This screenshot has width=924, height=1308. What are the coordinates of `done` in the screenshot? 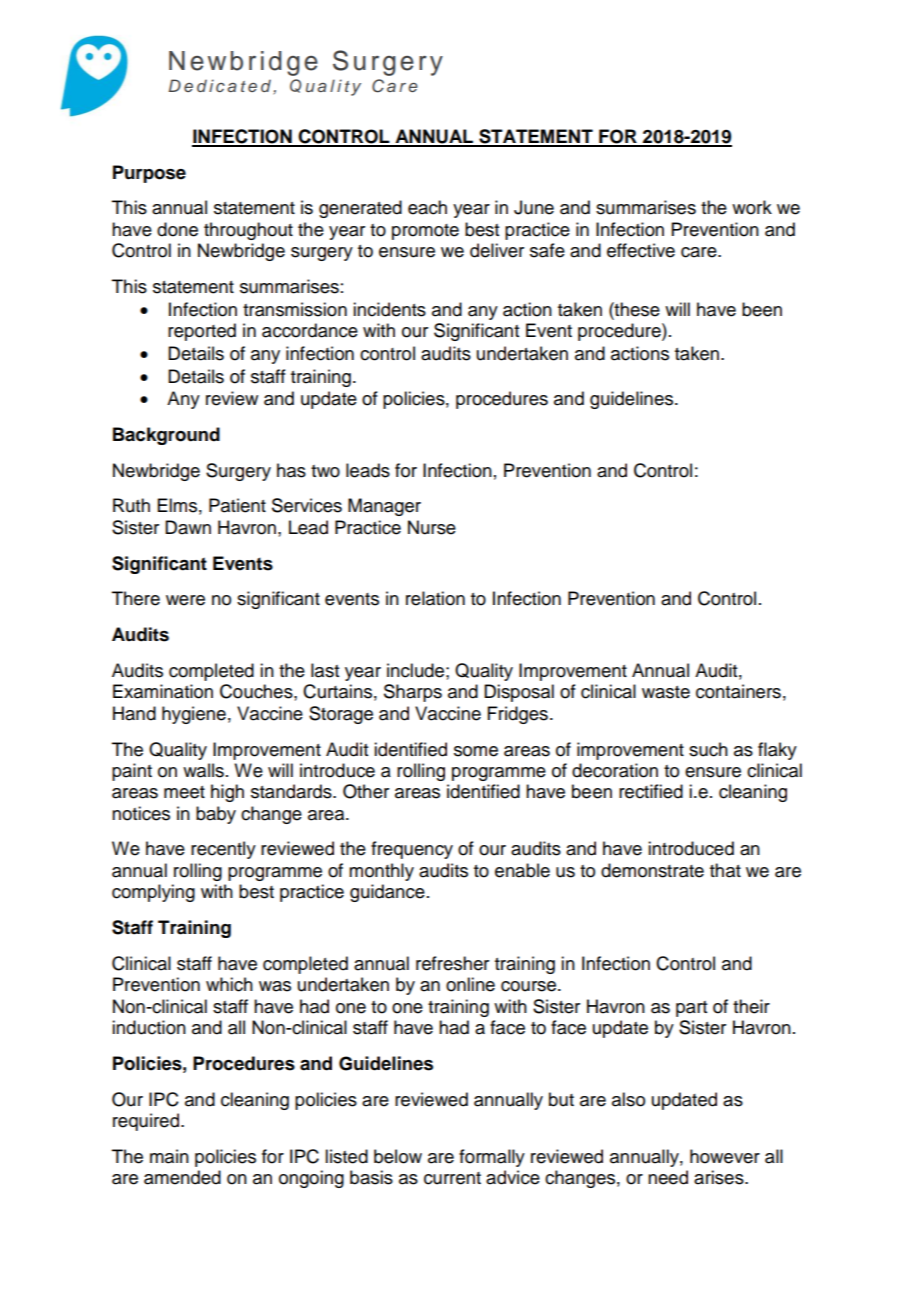 It's located at (177, 229).
